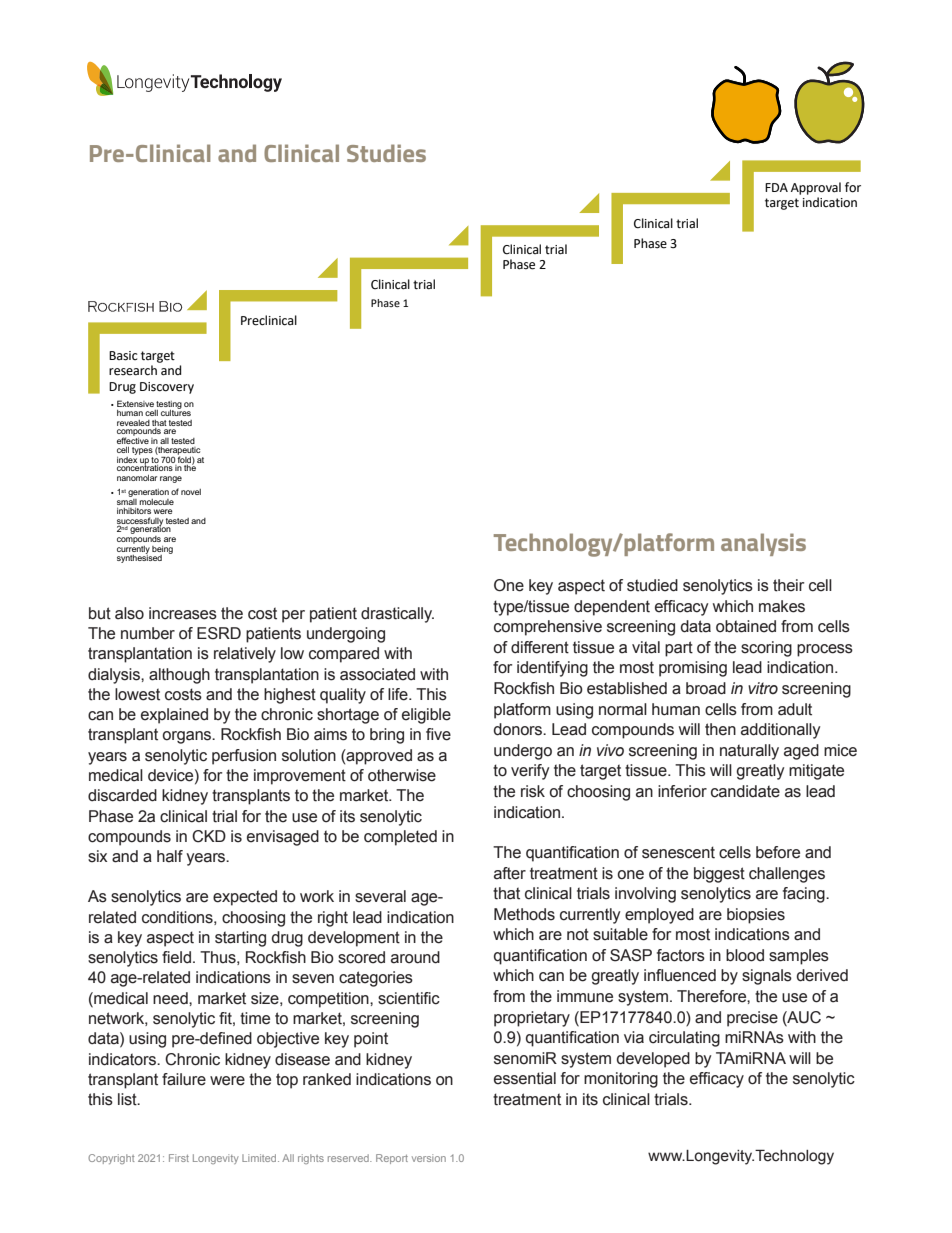  I want to click on scoring, so click(766, 649).
